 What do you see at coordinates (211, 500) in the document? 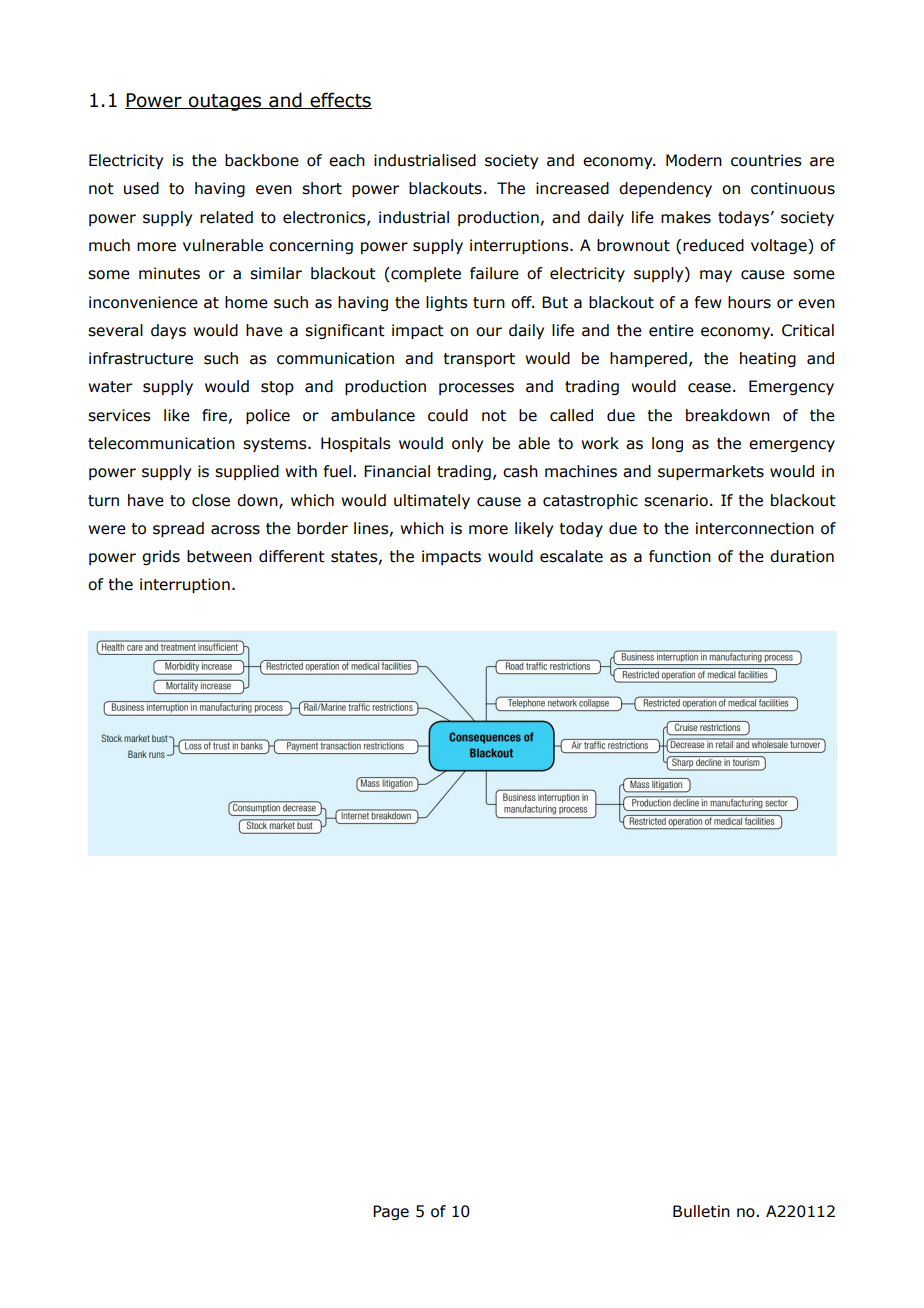
I see `close` at bounding box center [211, 500].
